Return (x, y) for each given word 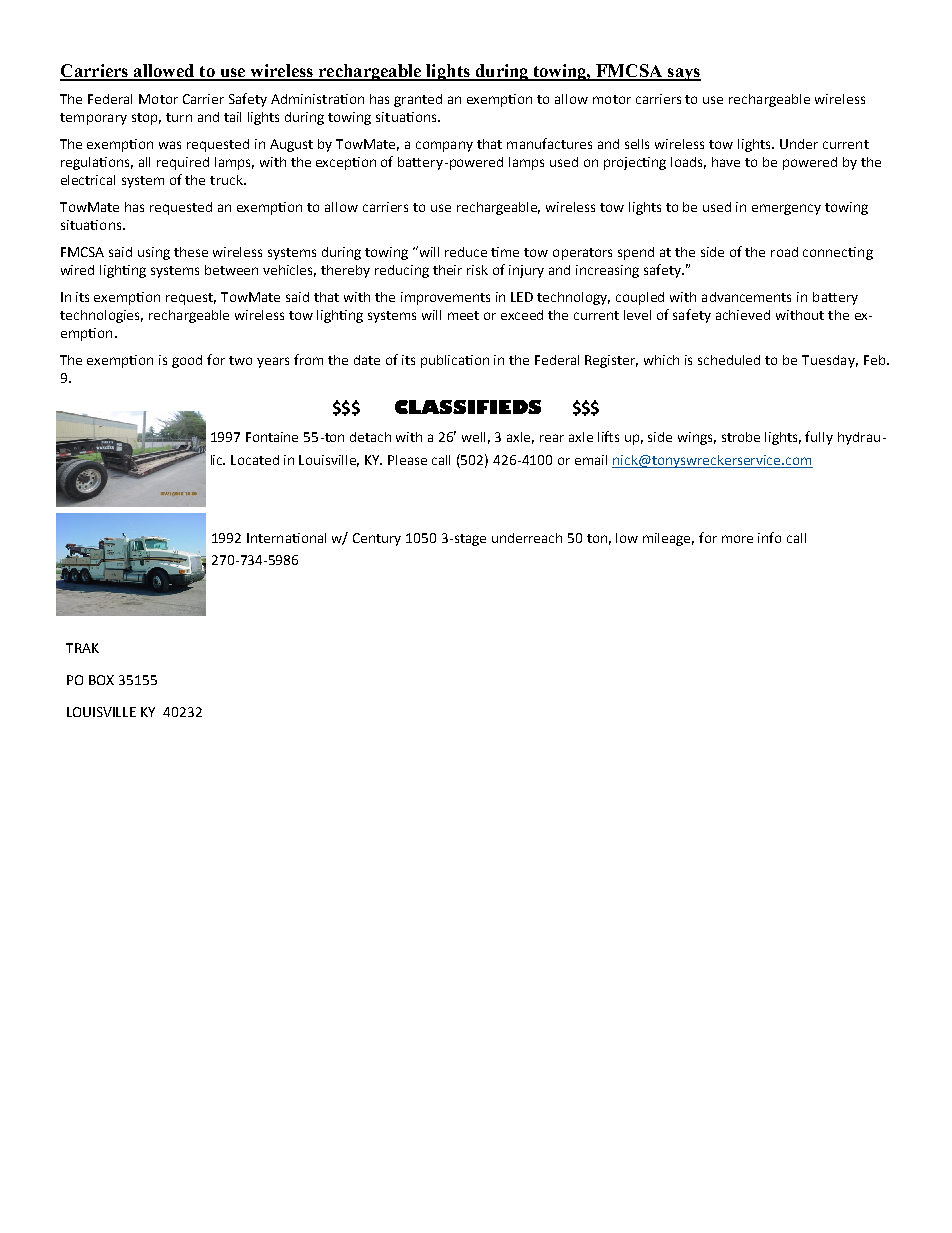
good (187, 361)
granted (418, 100)
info (769, 537)
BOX (101, 680)
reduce (466, 252)
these (191, 252)
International (286, 538)
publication (455, 361)
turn (179, 117)
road (784, 252)
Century (377, 539)
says (683, 74)
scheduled (729, 360)
